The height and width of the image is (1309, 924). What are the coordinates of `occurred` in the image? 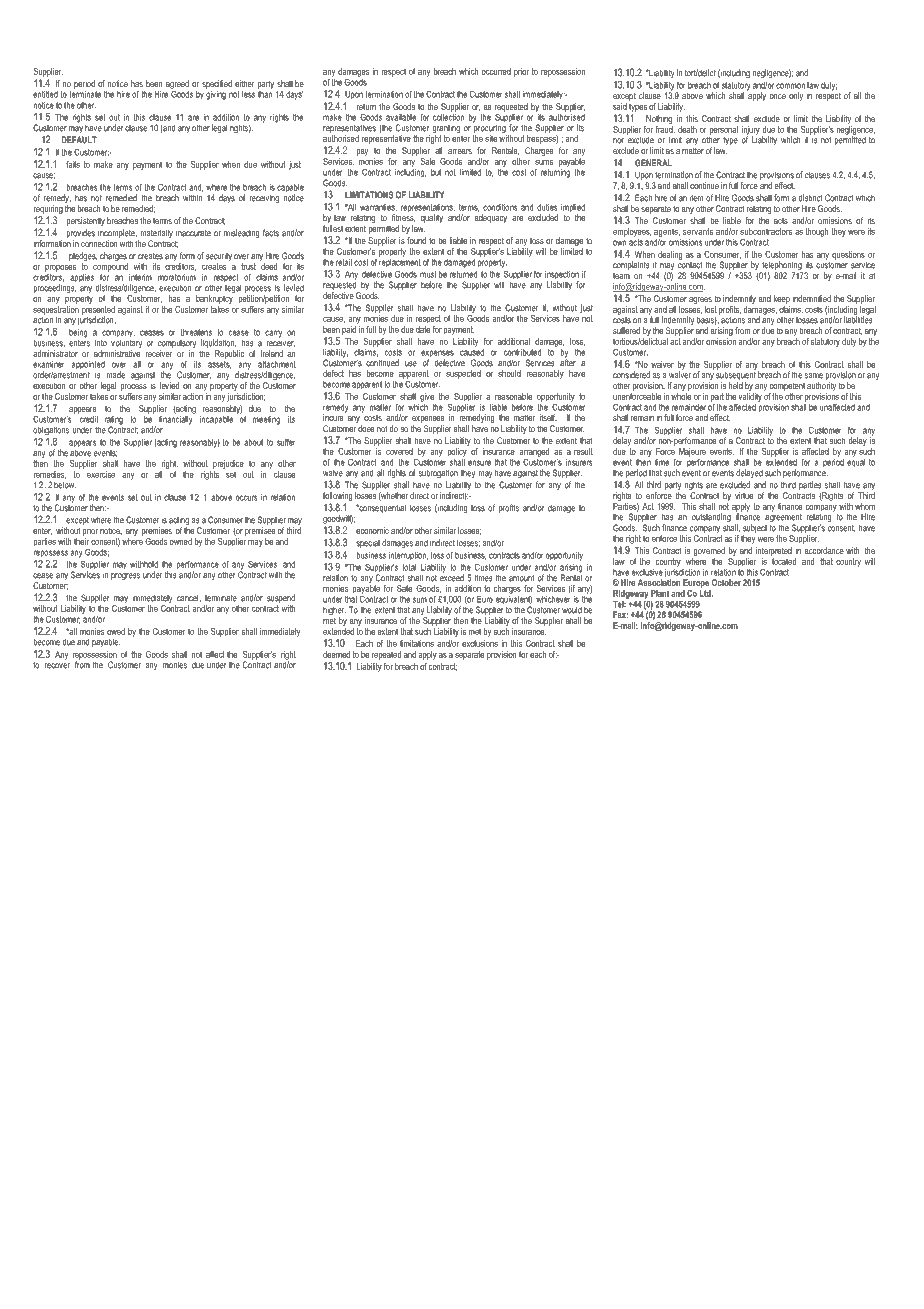 It's located at (496, 71).
